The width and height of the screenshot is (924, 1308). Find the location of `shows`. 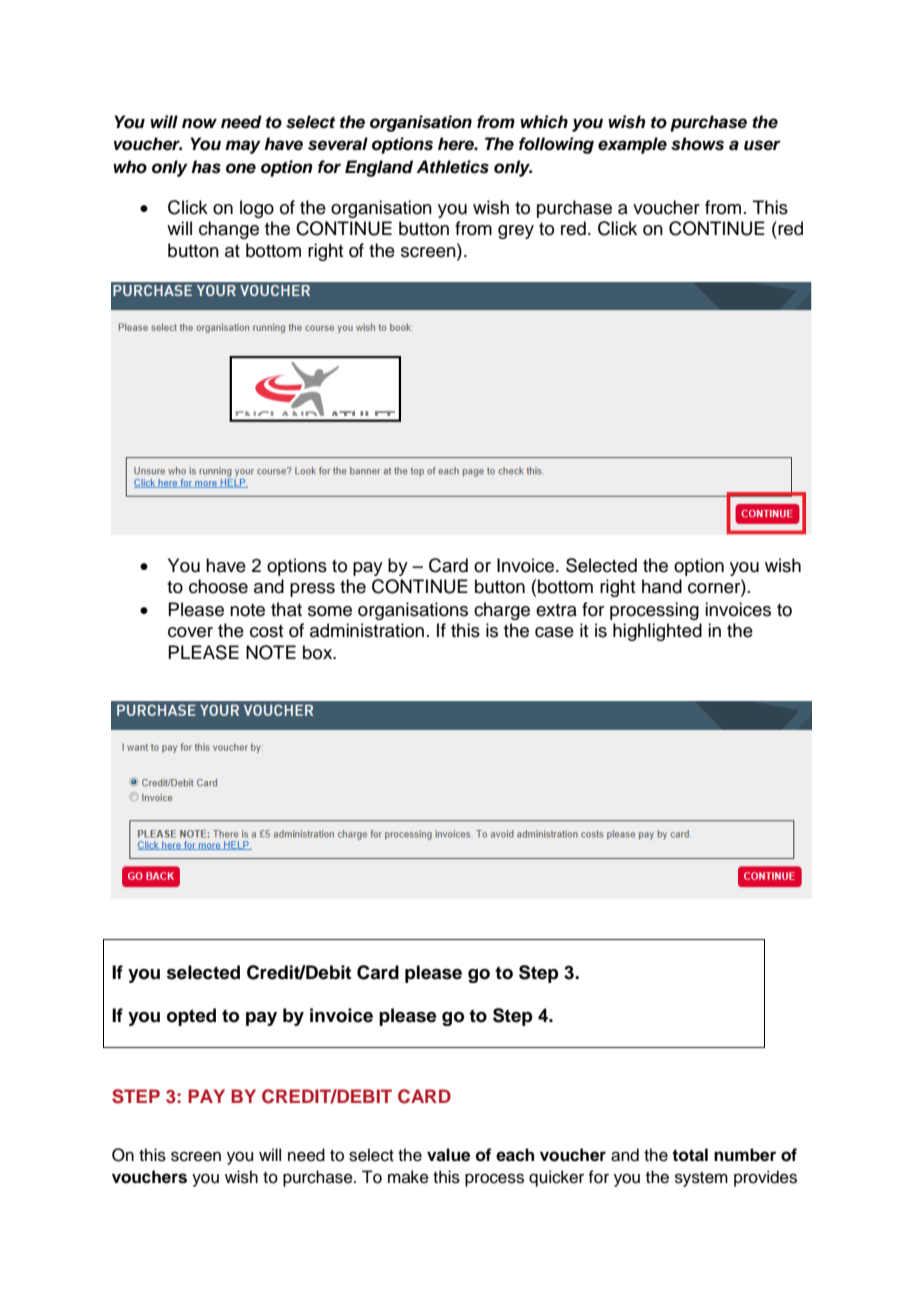

shows is located at coordinates (697, 144).
